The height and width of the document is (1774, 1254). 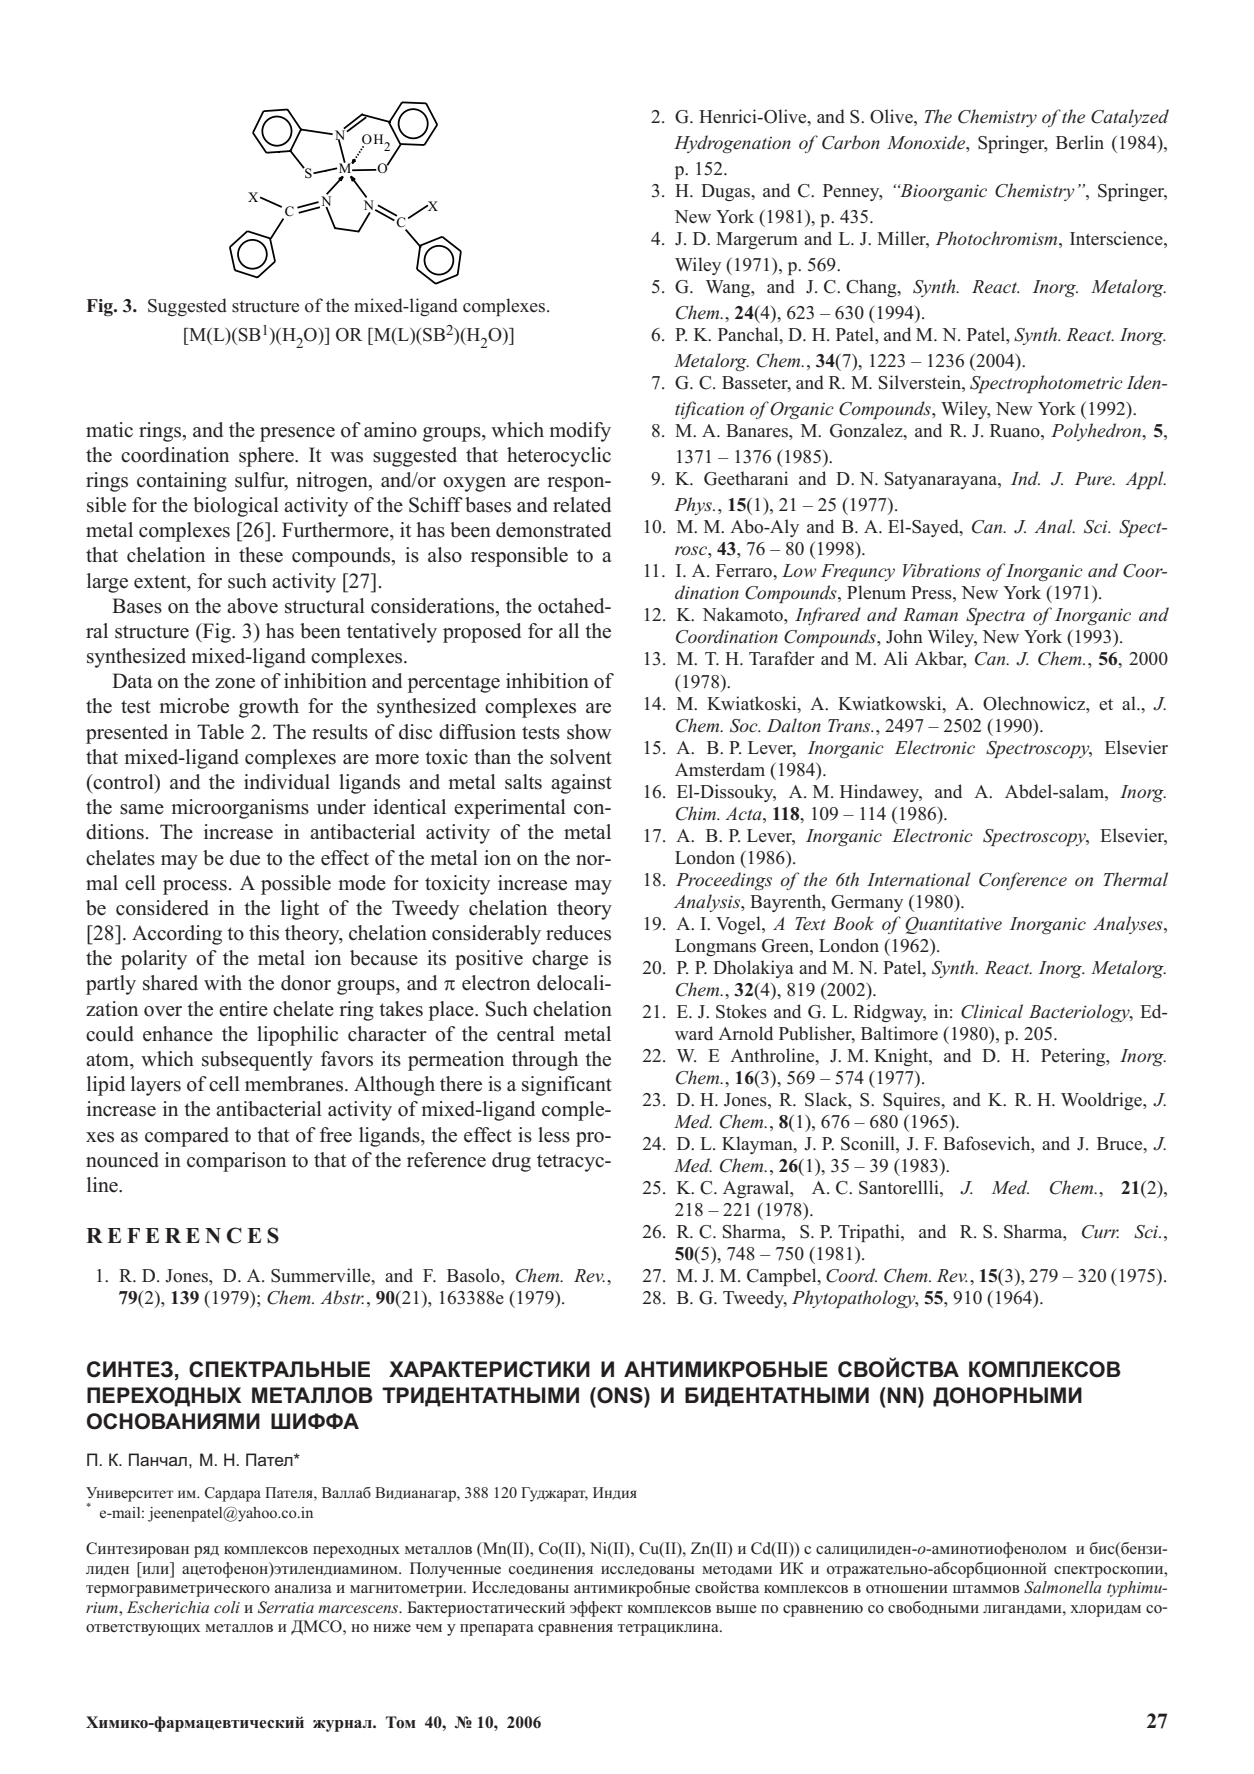 I want to click on Berlin, so click(x=1080, y=142).
